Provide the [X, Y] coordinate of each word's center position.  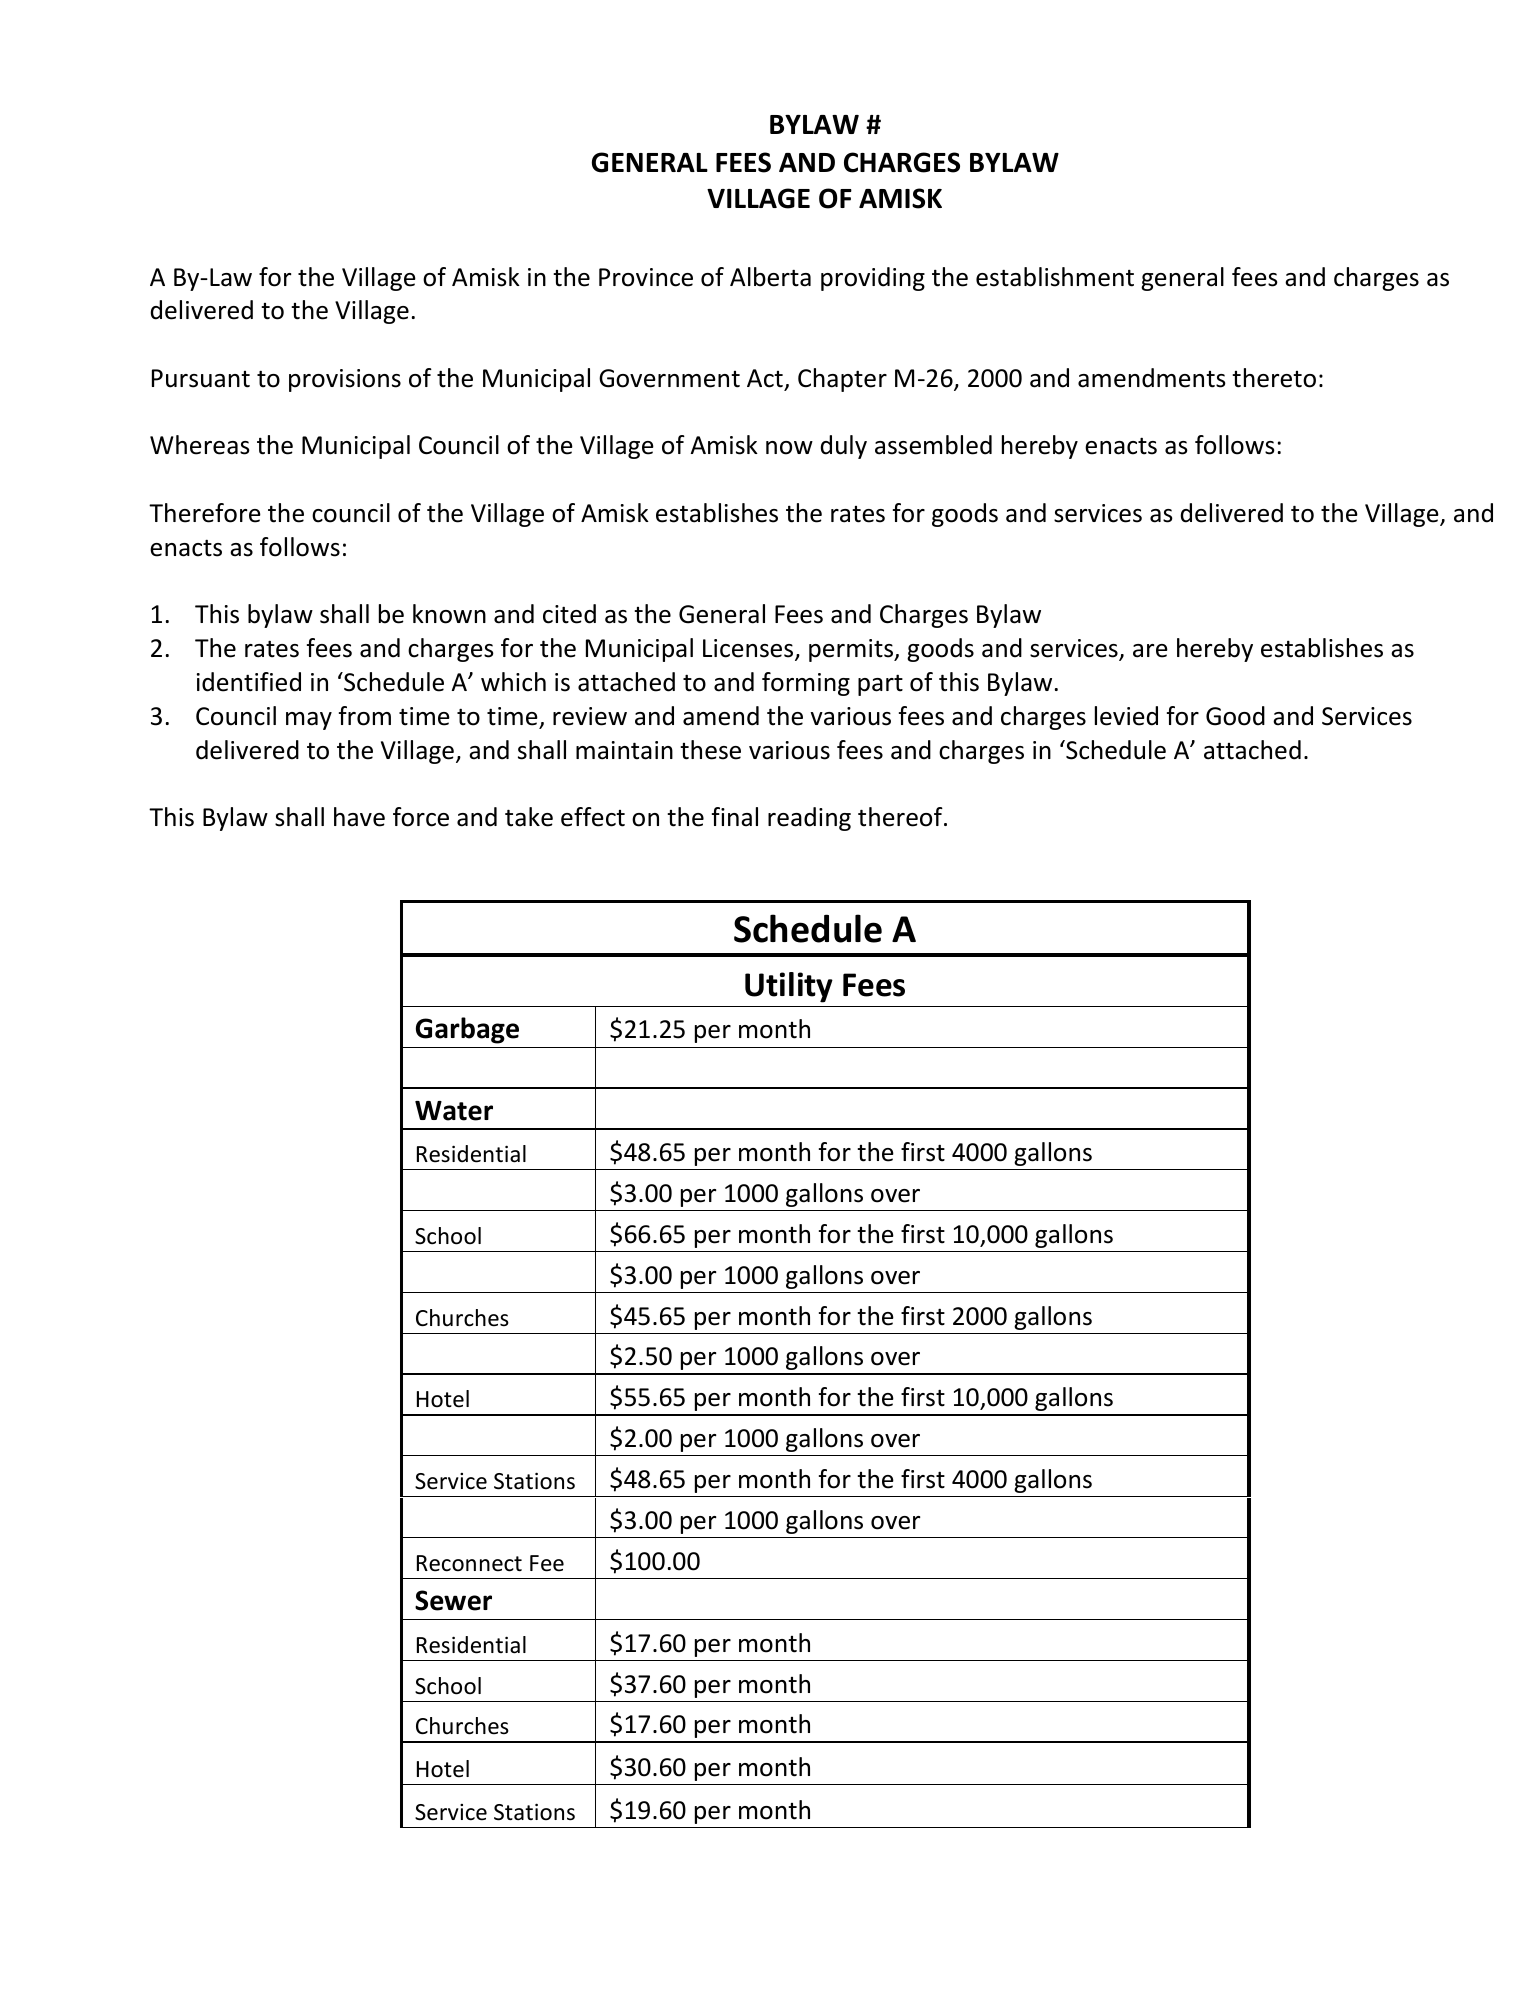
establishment [1055, 277]
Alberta [770, 277]
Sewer [453, 1600]
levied [1126, 716]
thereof [901, 817]
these [710, 750]
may [309, 721]
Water [454, 1111]
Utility [789, 987]
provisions [345, 380]
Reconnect [469, 1563]
